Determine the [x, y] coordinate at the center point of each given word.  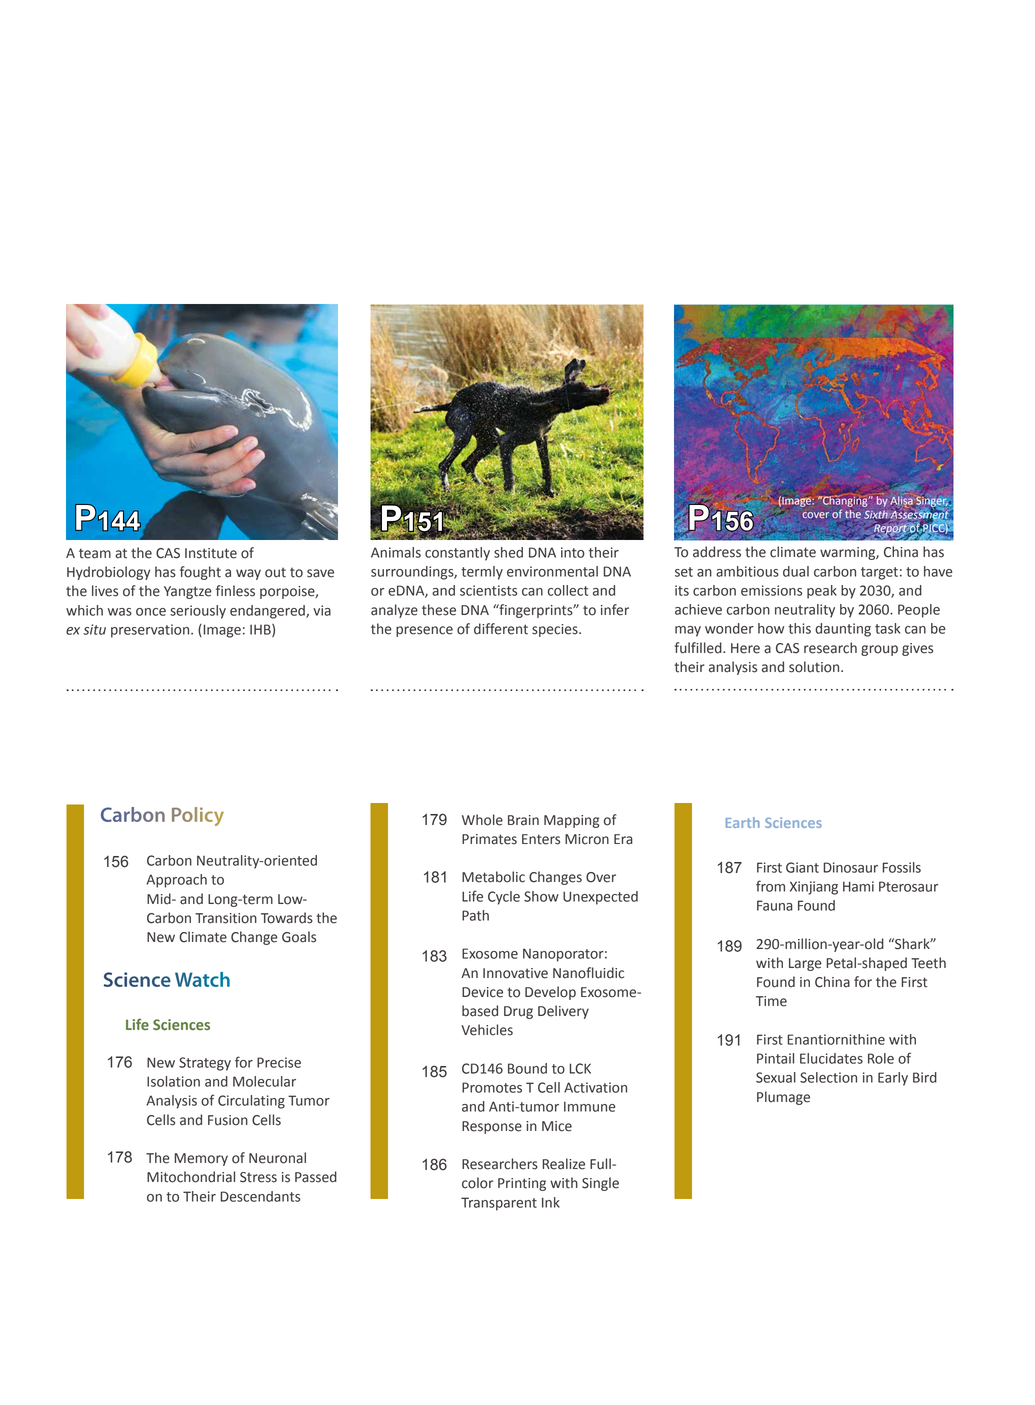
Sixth [876, 515]
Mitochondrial [191, 1177]
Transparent [499, 1204]
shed [508, 552]
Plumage [783, 1098]
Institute [211, 553]
